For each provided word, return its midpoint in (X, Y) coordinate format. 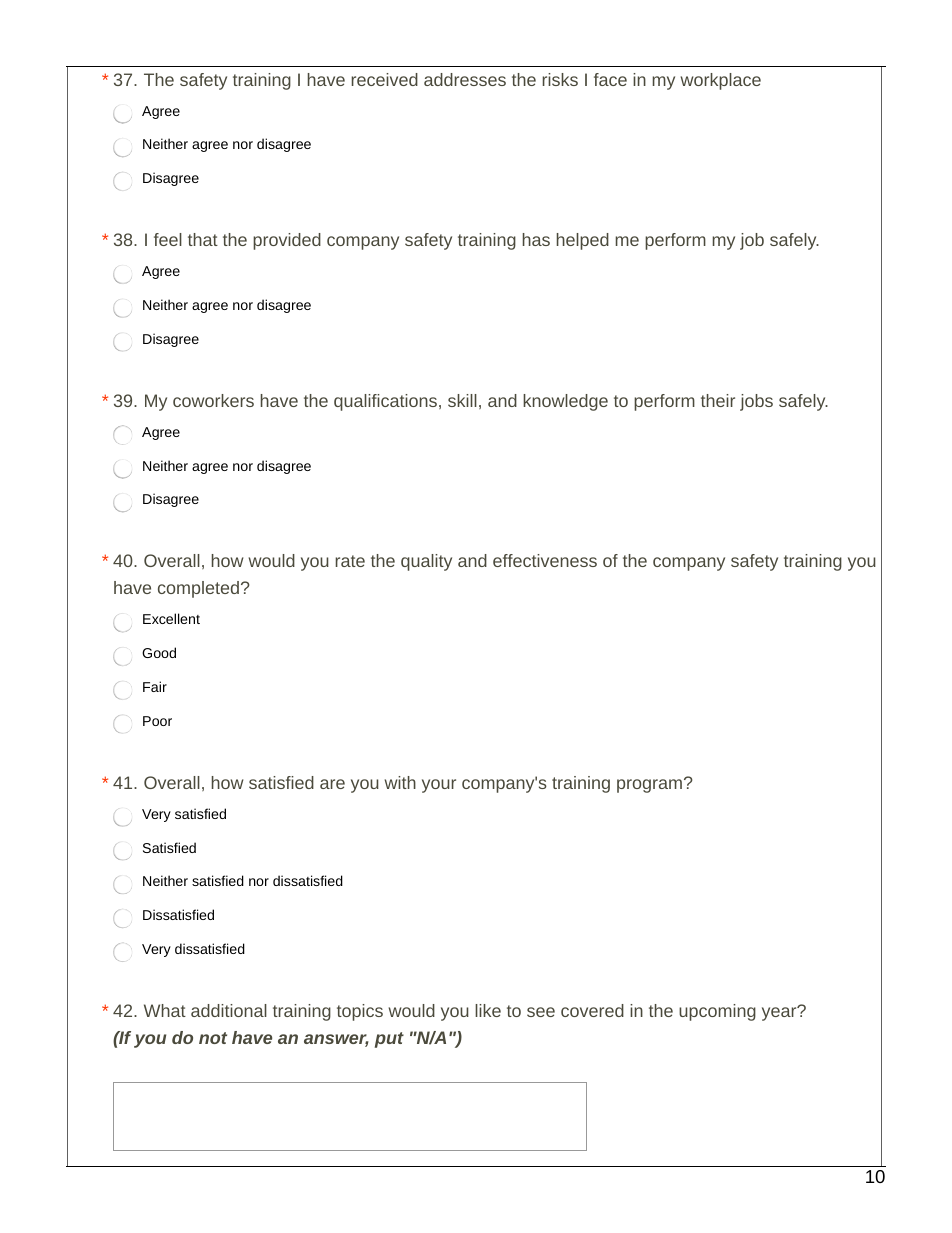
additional (229, 1010)
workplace (721, 81)
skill (462, 400)
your (439, 786)
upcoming (717, 1012)
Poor (157, 721)
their (718, 400)
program (649, 786)
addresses (465, 79)
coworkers (213, 400)
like (488, 1010)
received (384, 79)
